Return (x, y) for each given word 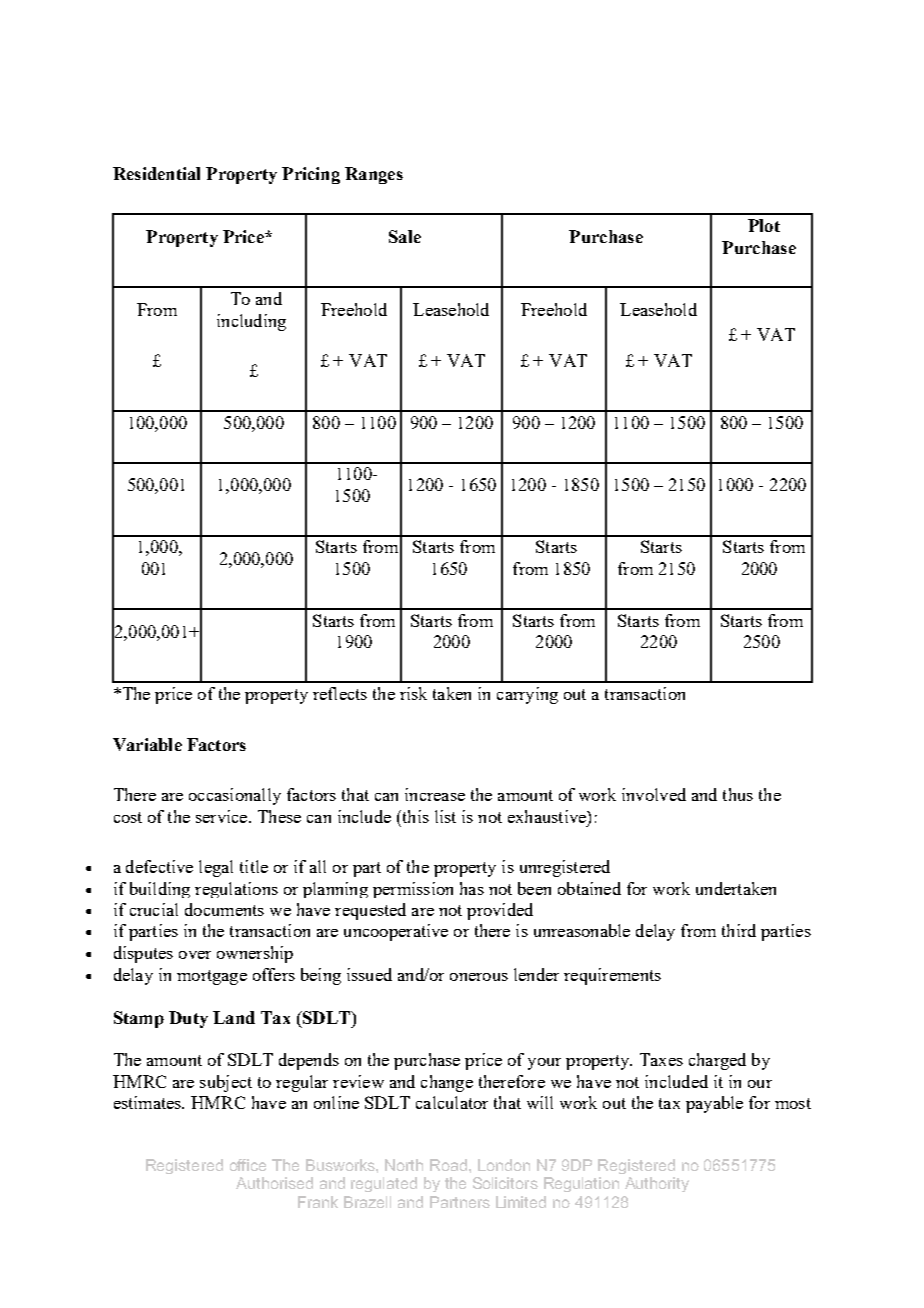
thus (738, 794)
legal (216, 868)
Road (448, 1165)
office (248, 1165)
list (445, 816)
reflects (340, 693)
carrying (527, 695)
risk (413, 693)
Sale (405, 236)
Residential (156, 173)
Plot (764, 225)
